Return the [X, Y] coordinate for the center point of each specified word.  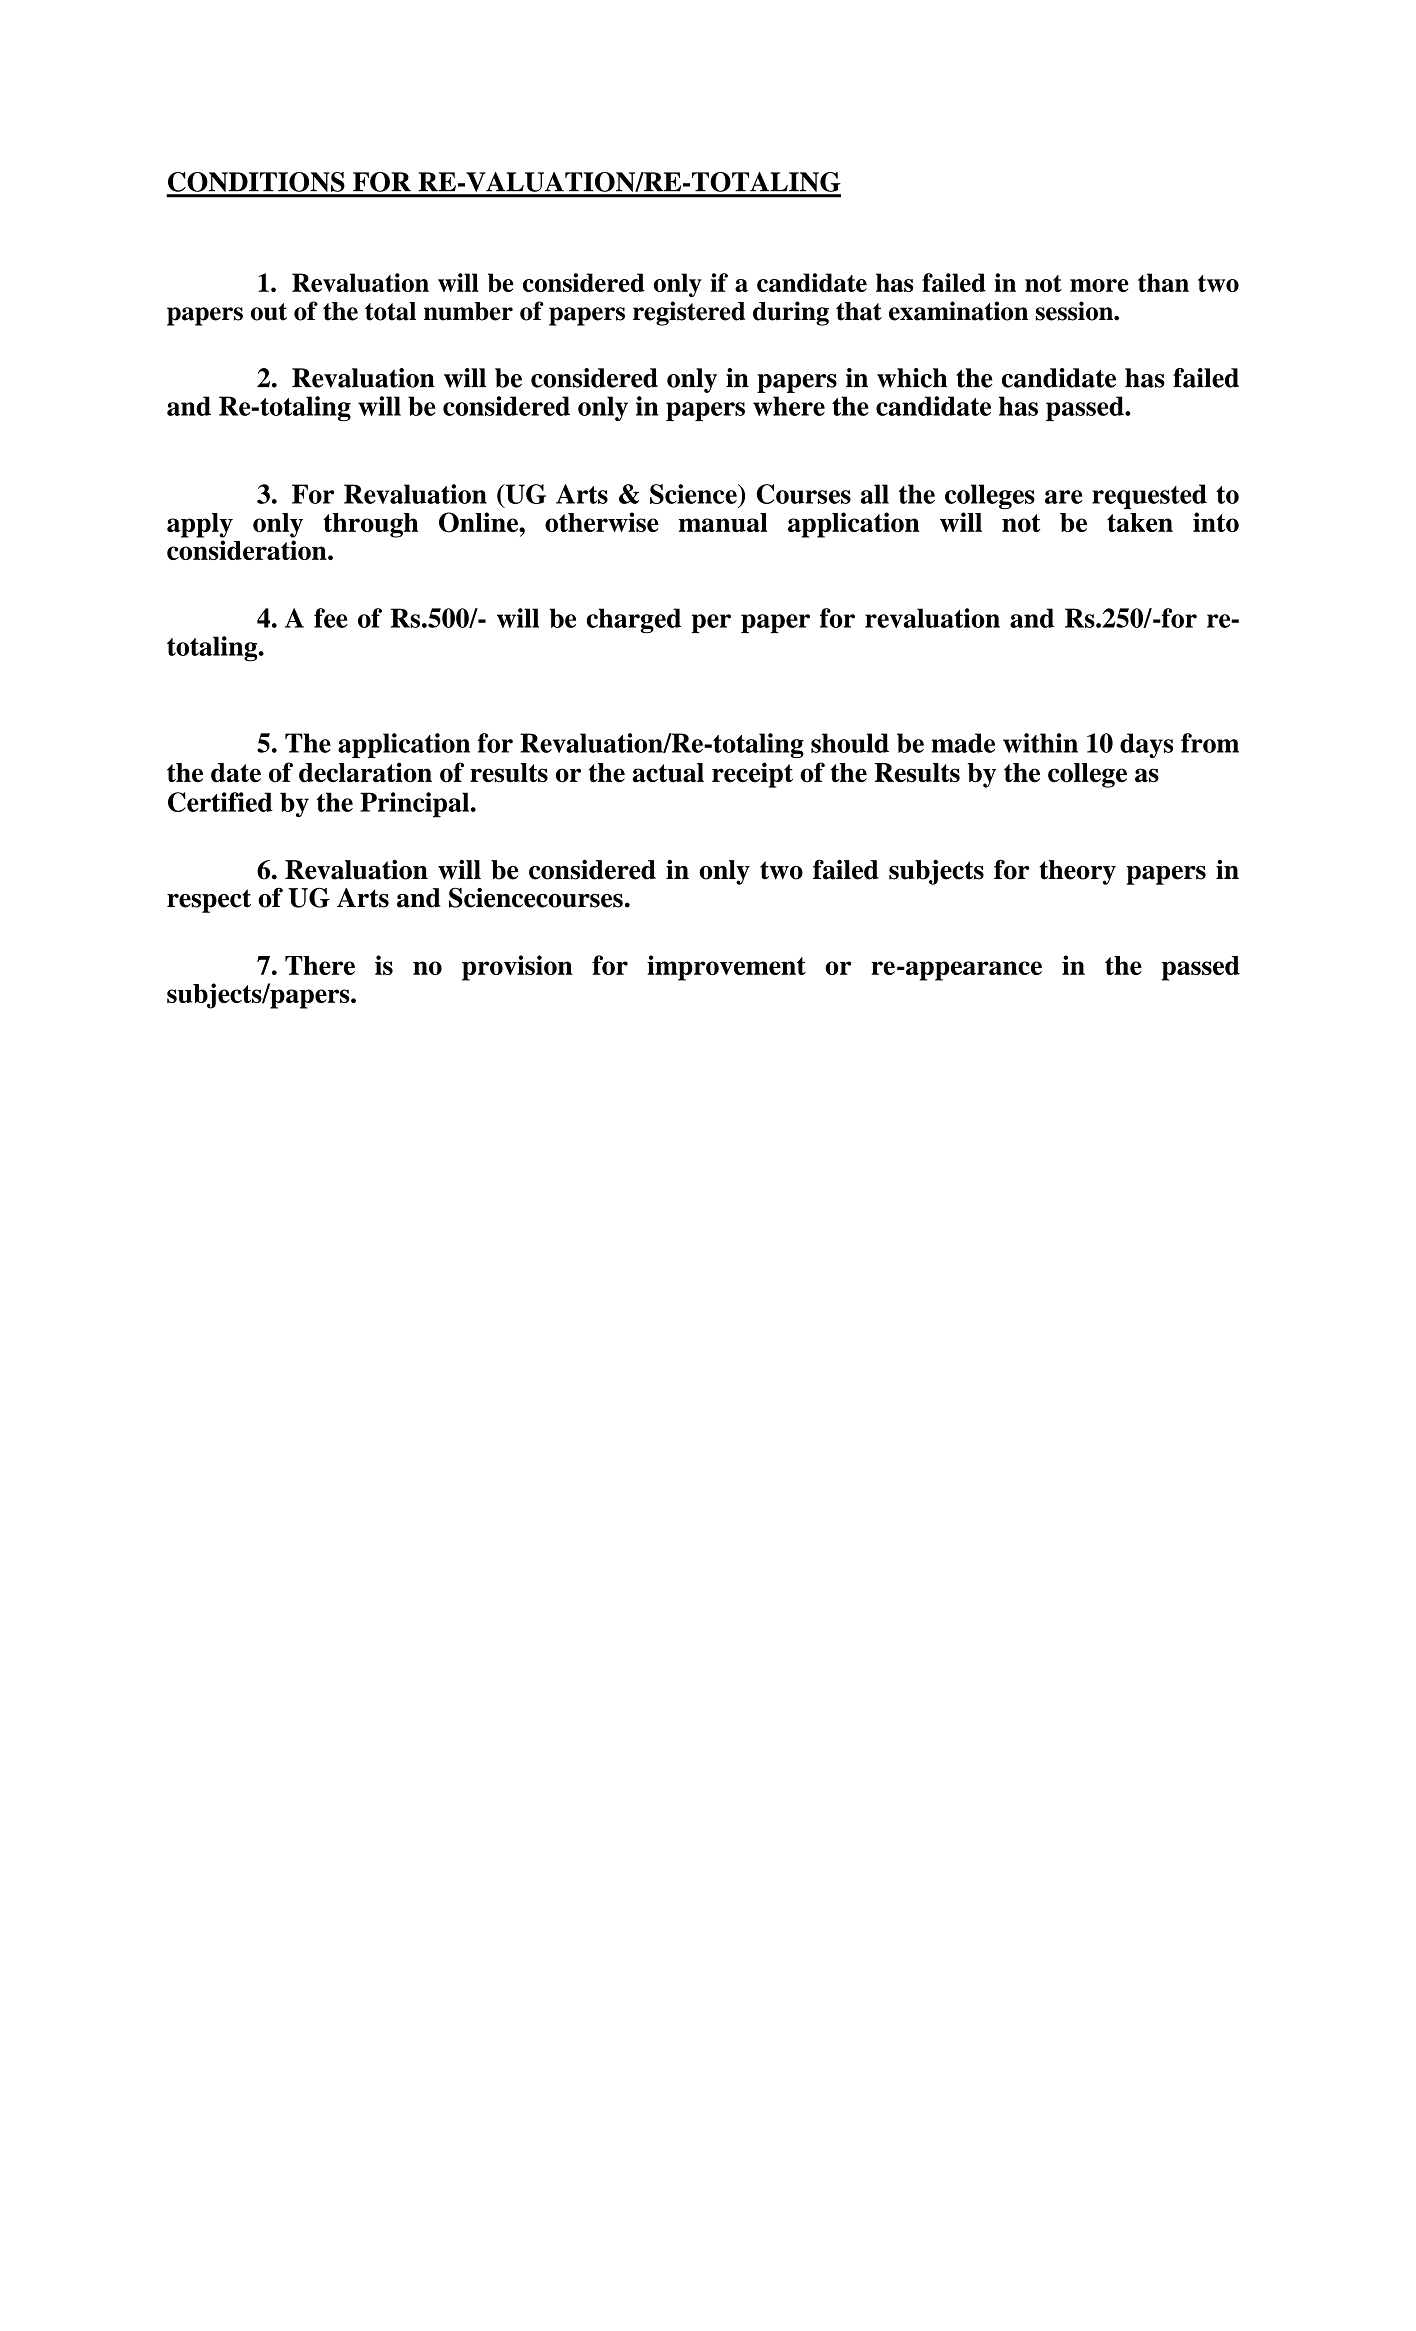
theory [1078, 872]
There [320, 965]
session [1075, 311]
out [269, 312]
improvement [726, 968]
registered [689, 313]
